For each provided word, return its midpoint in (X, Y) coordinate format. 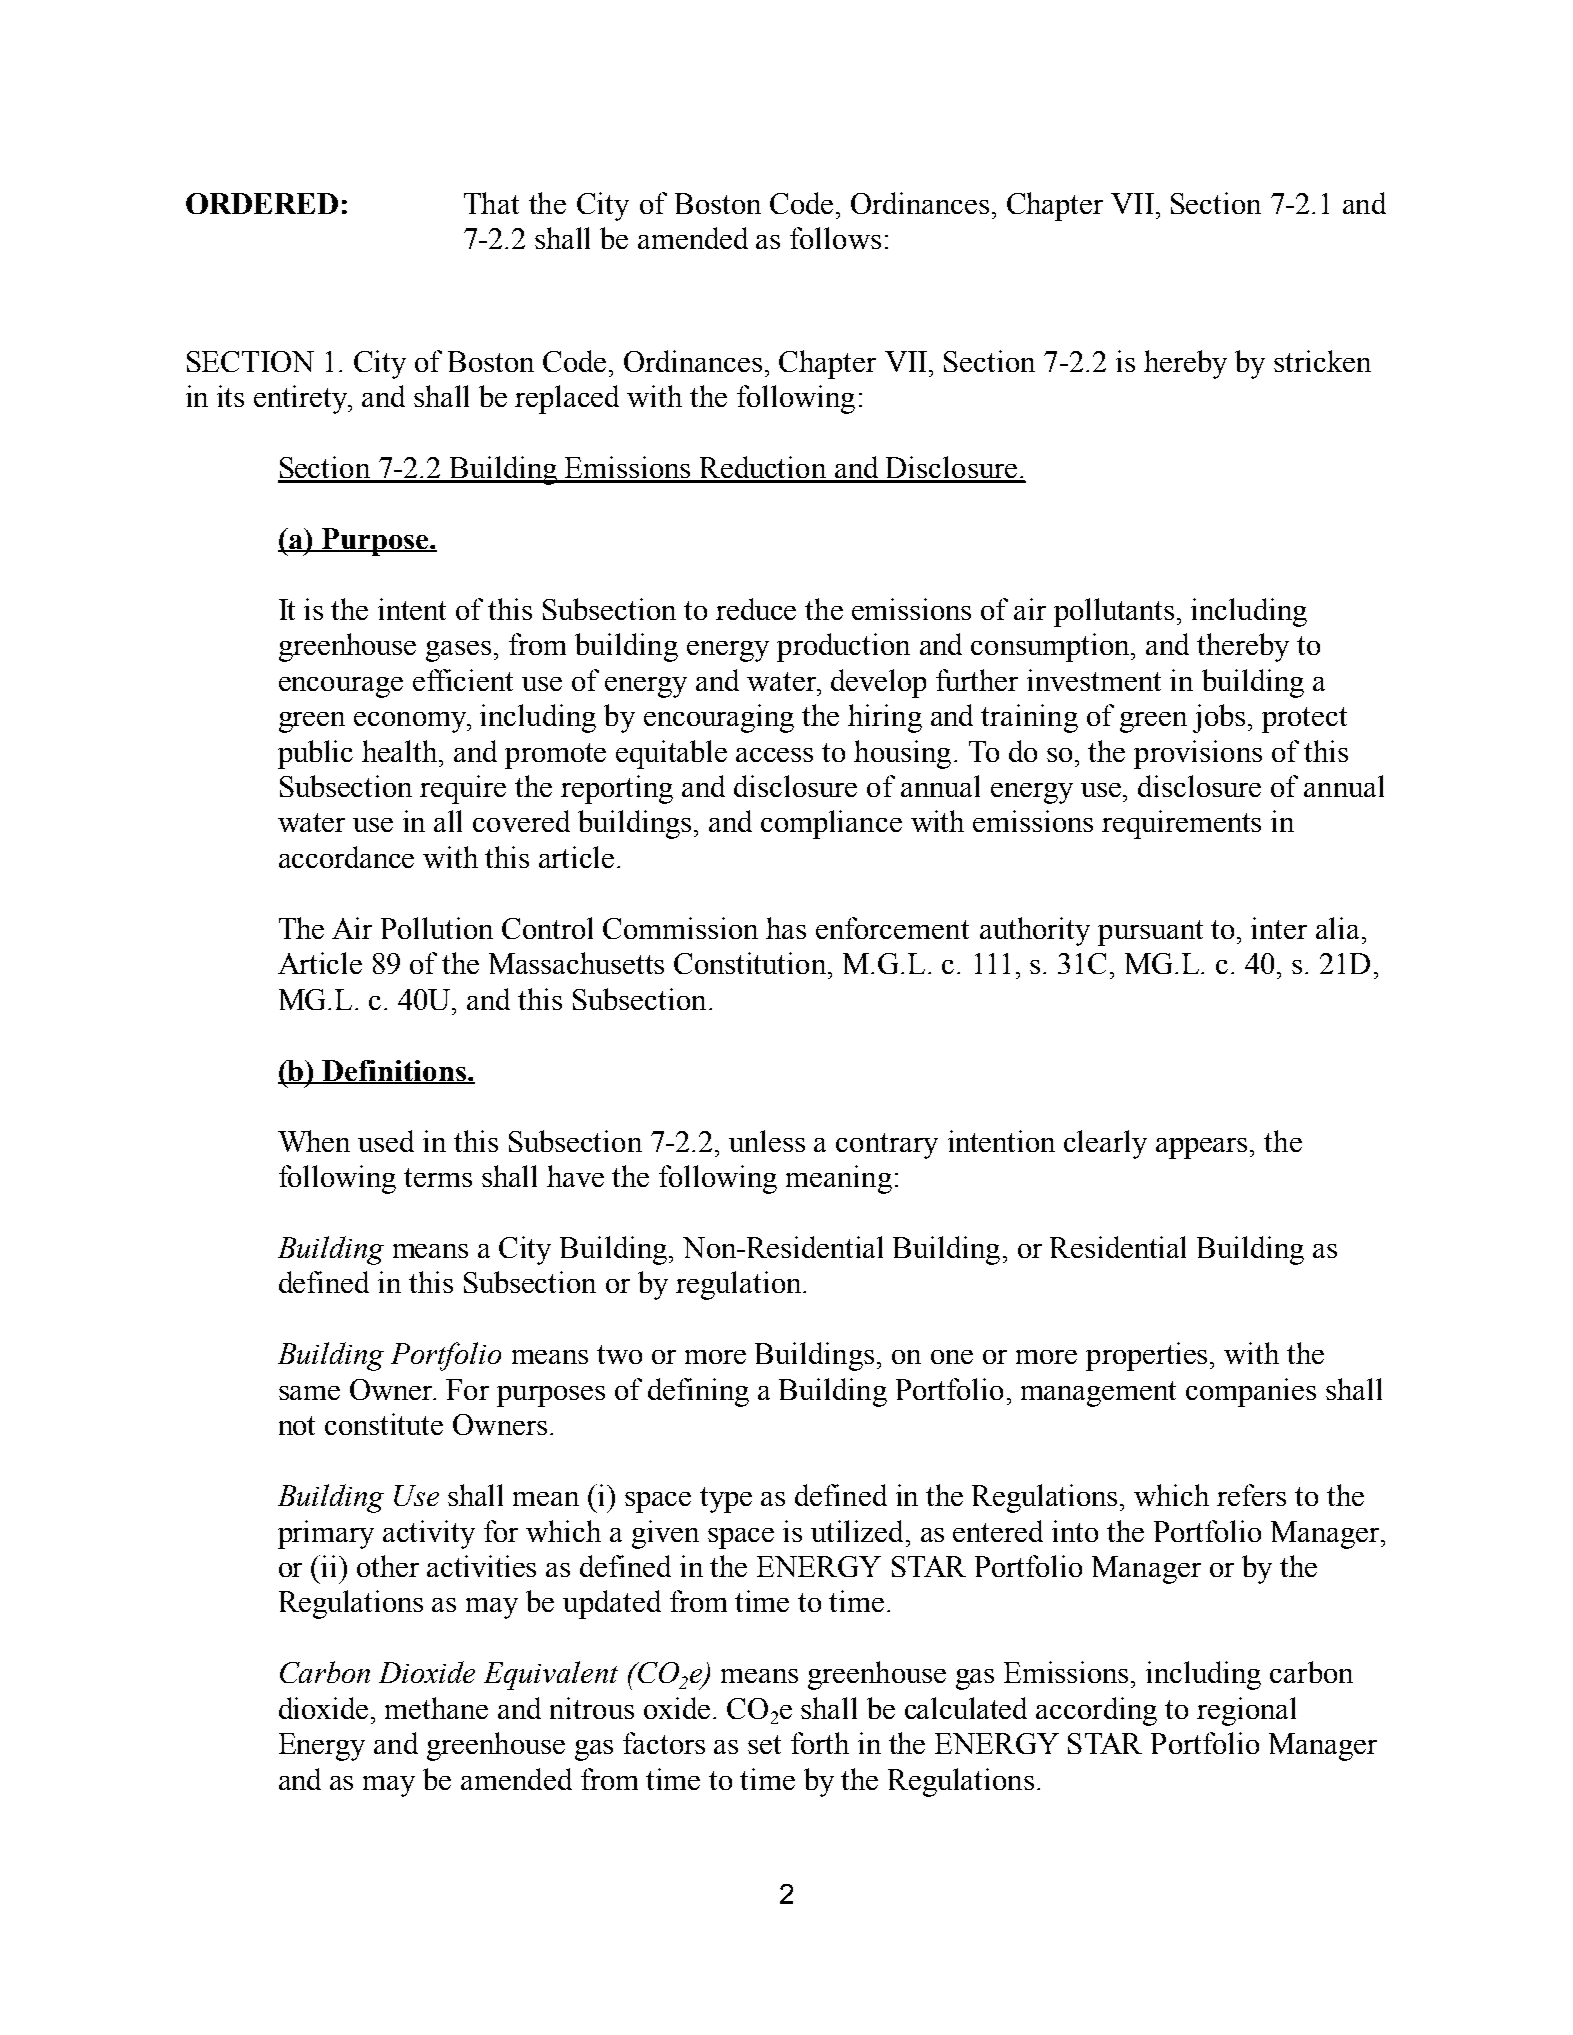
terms (438, 1177)
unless (767, 1141)
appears (1203, 1148)
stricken (1322, 361)
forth (820, 1743)
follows (835, 238)
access (774, 755)
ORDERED (262, 203)
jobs (1219, 718)
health (401, 751)
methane (436, 1708)
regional (1246, 1711)
